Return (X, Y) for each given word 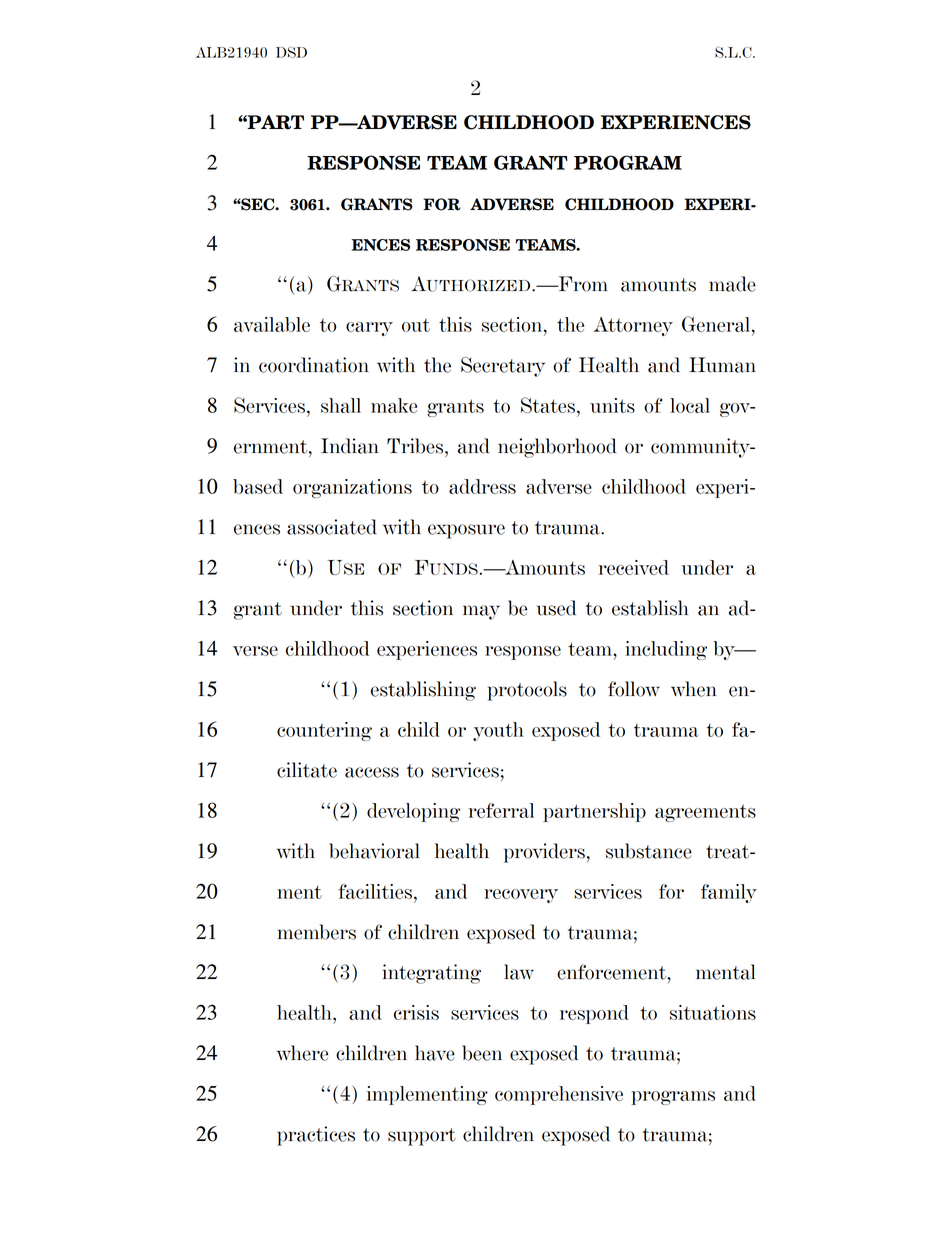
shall (341, 405)
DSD (291, 52)
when (694, 689)
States (548, 405)
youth (498, 731)
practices (316, 1136)
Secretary (503, 367)
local (690, 405)
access (372, 772)
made (732, 284)
